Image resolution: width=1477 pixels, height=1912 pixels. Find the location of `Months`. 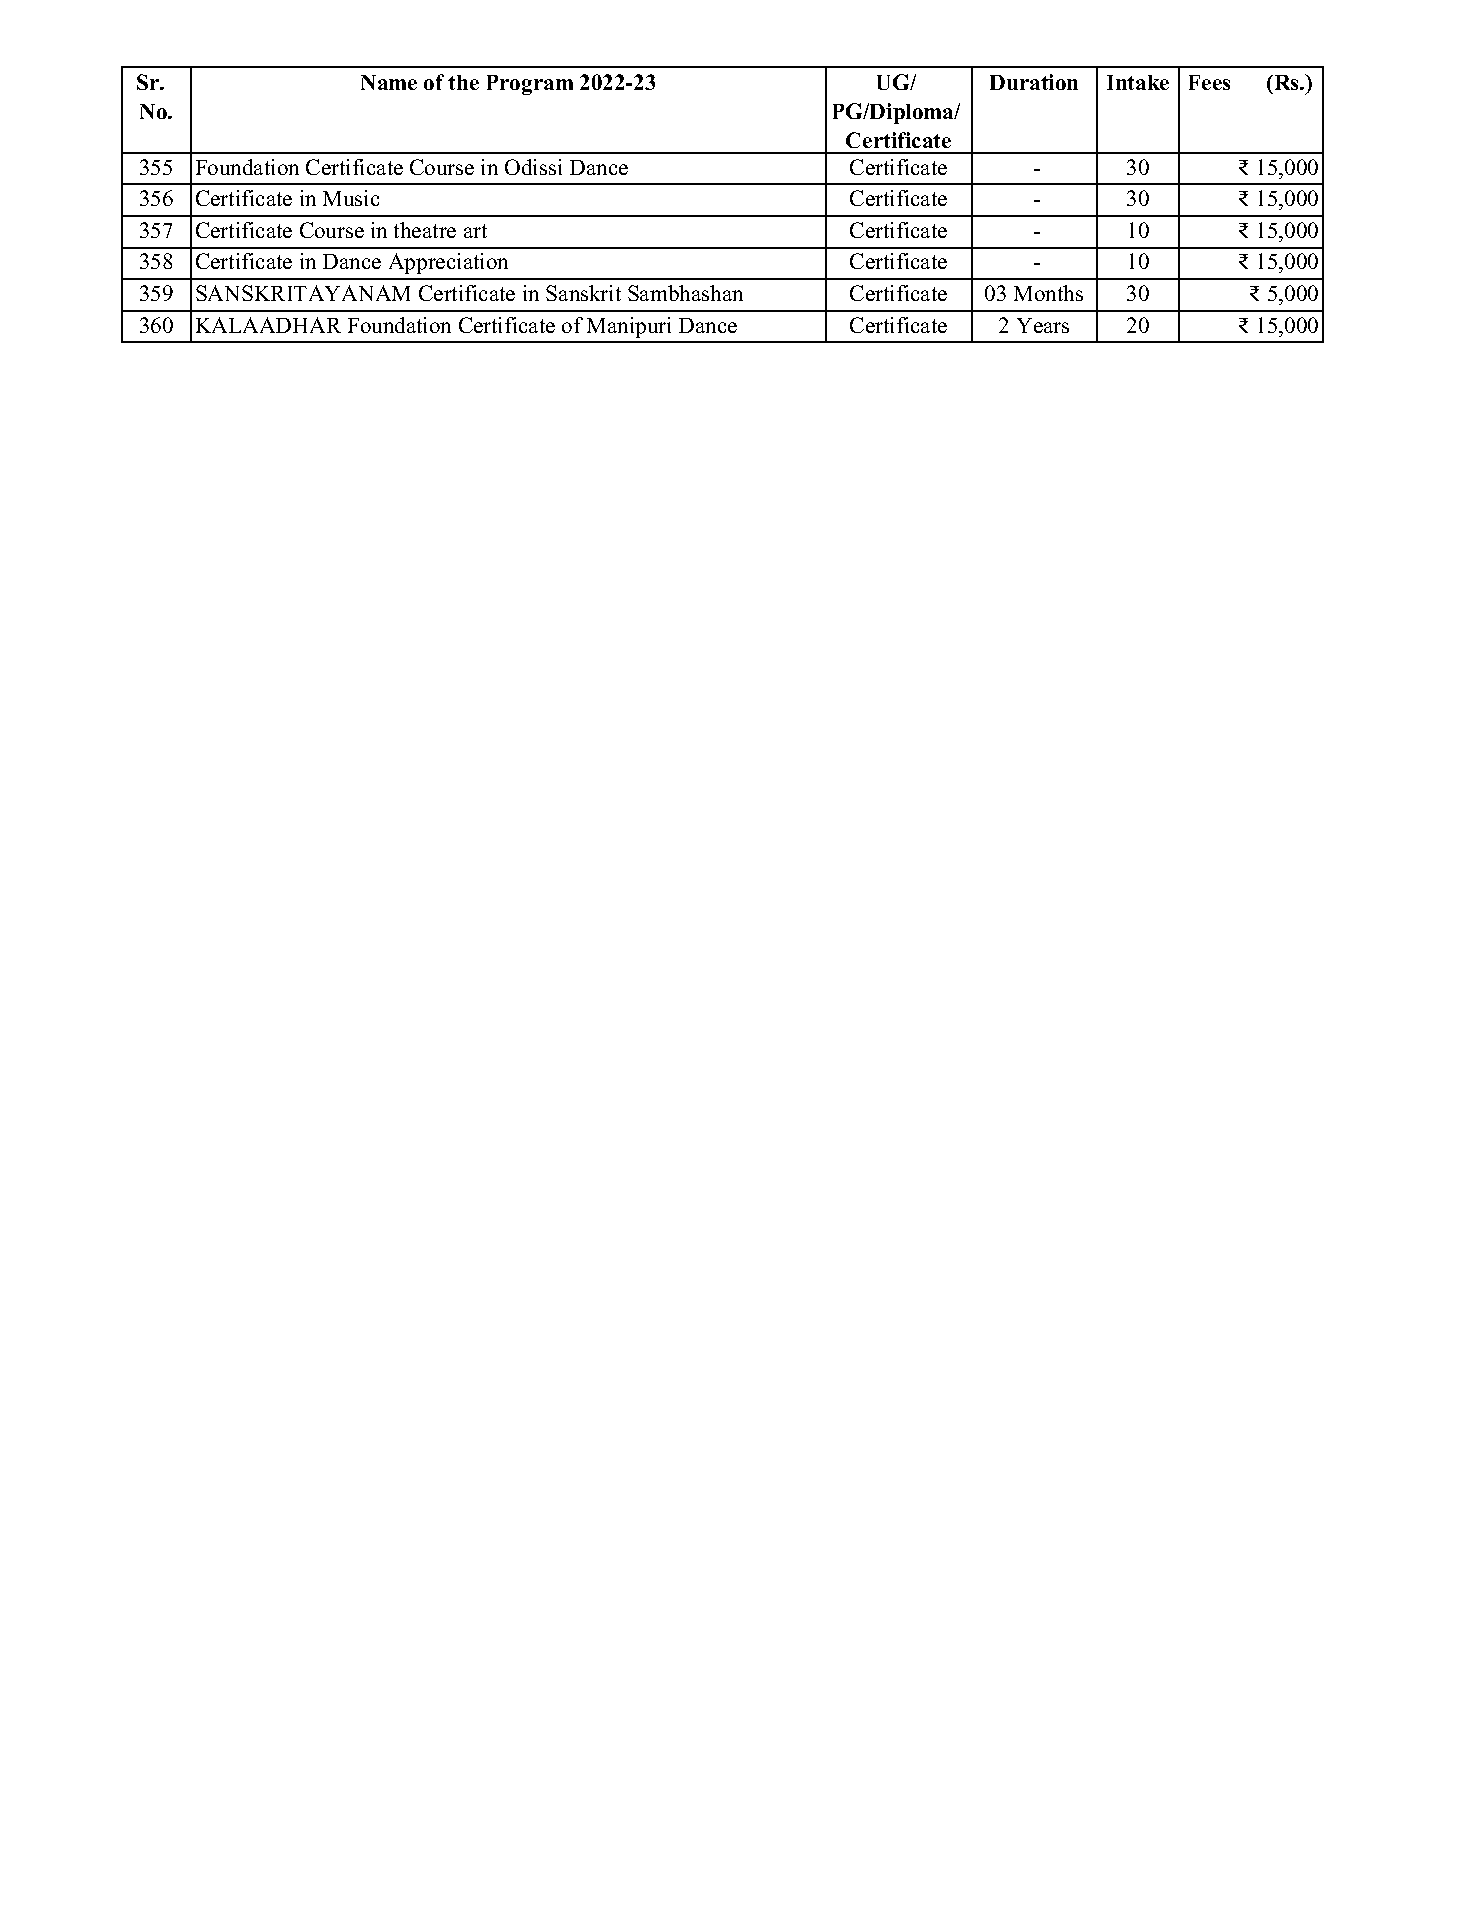

Months is located at coordinates (1048, 293).
